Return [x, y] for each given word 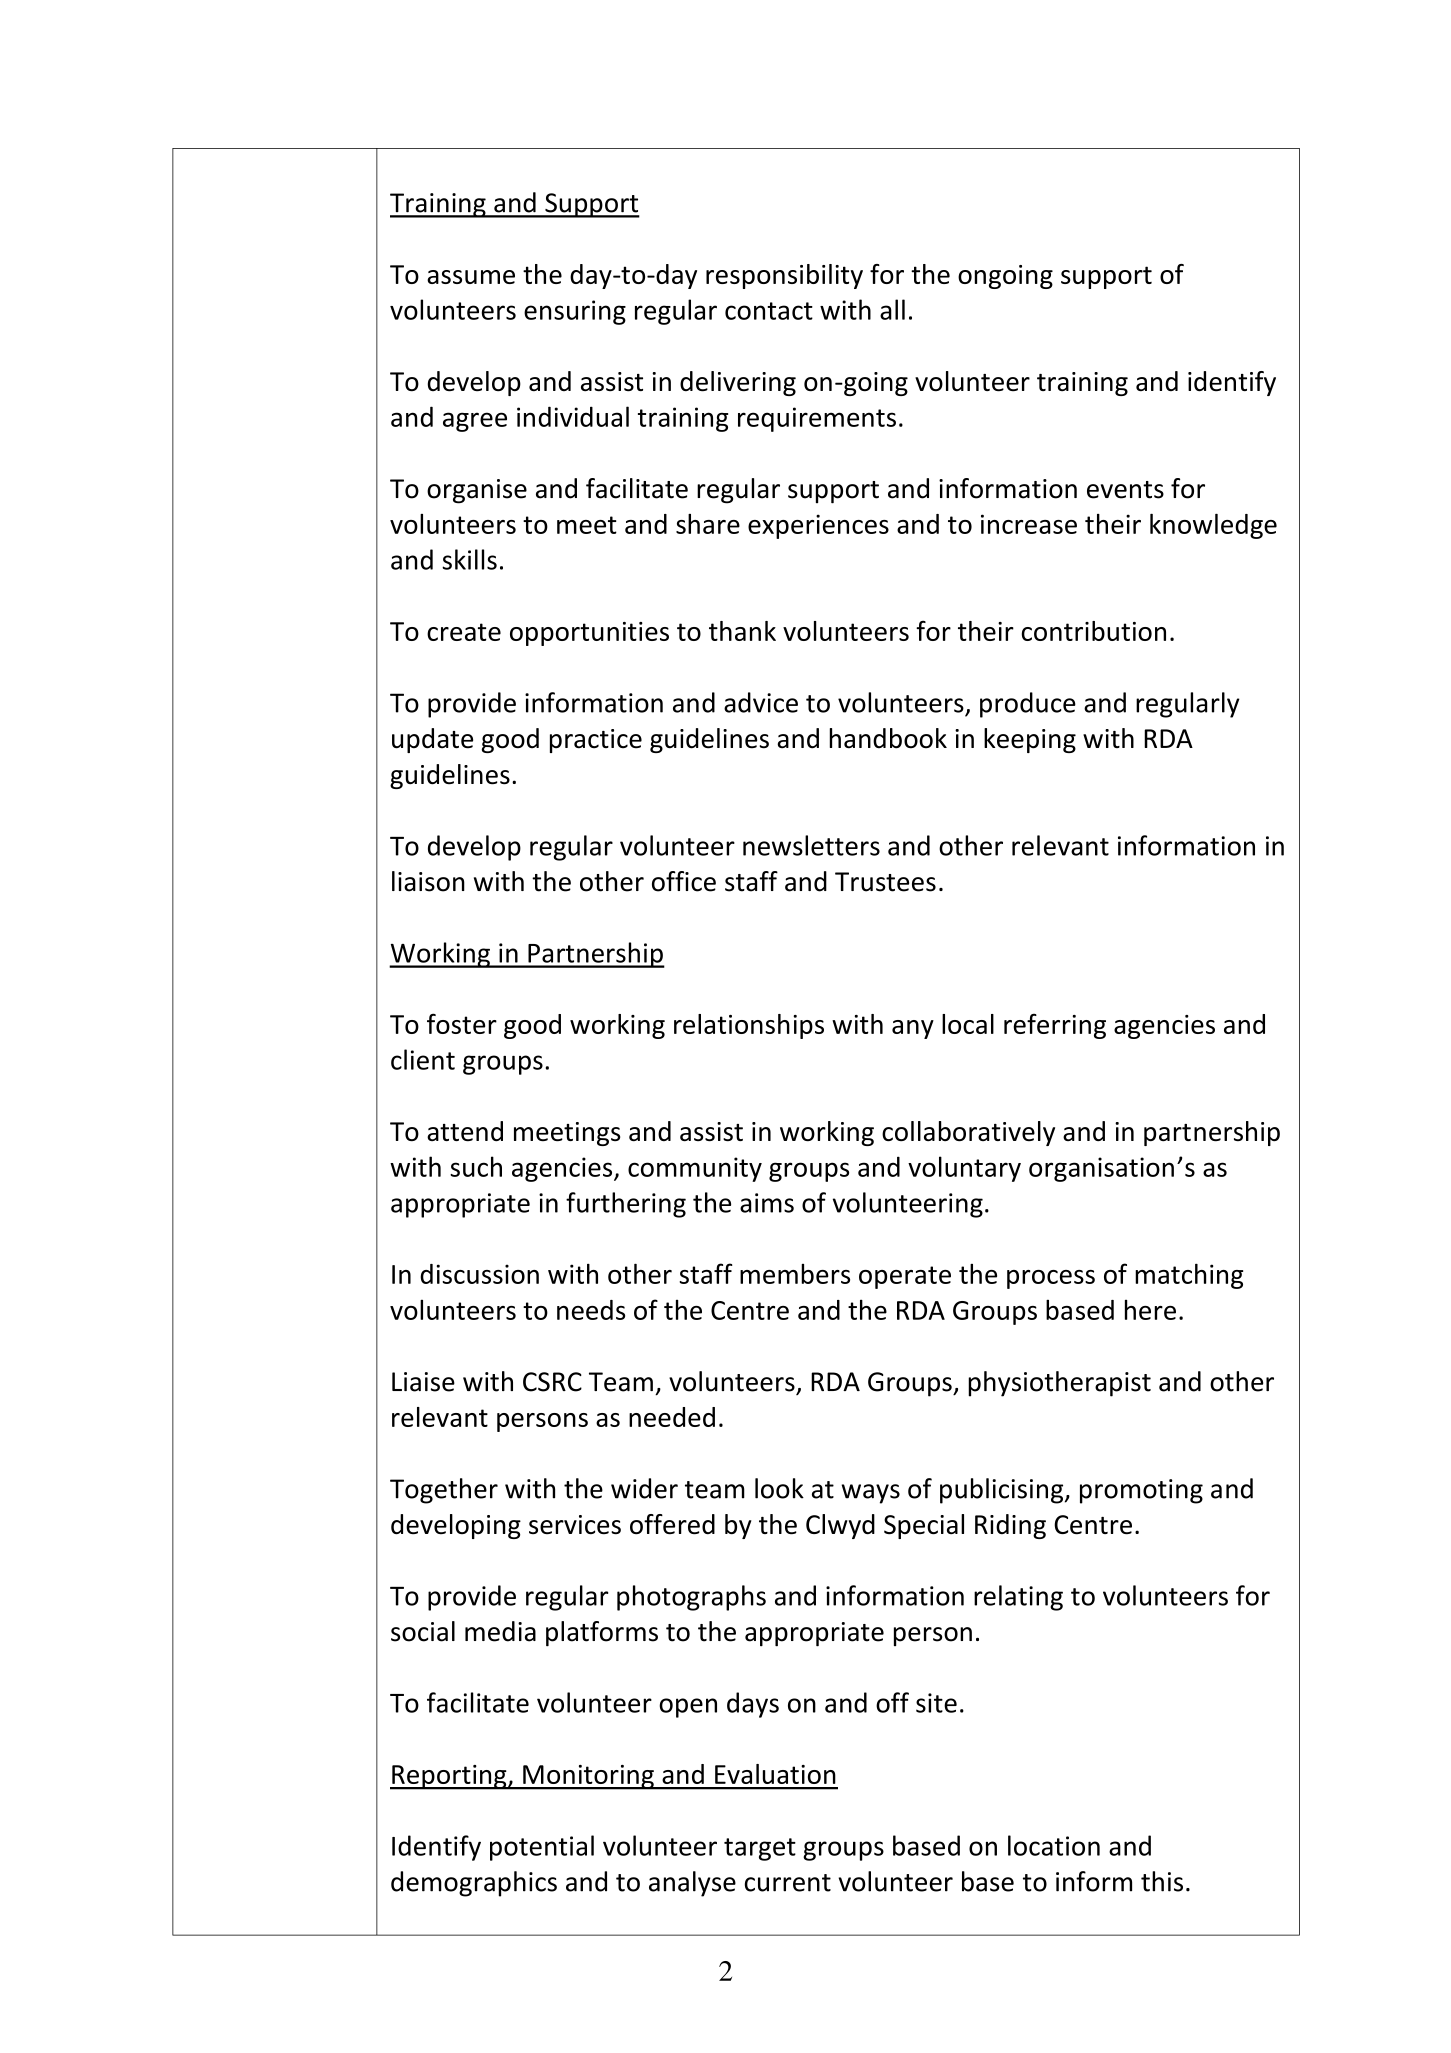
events [1125, 490]
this [1162, 1881]
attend [465, 1131]
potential [542, 1848]
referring [1055, 1026]
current [788, 1883]
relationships [749, 1026]
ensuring [575, 312]
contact [769, 311]
